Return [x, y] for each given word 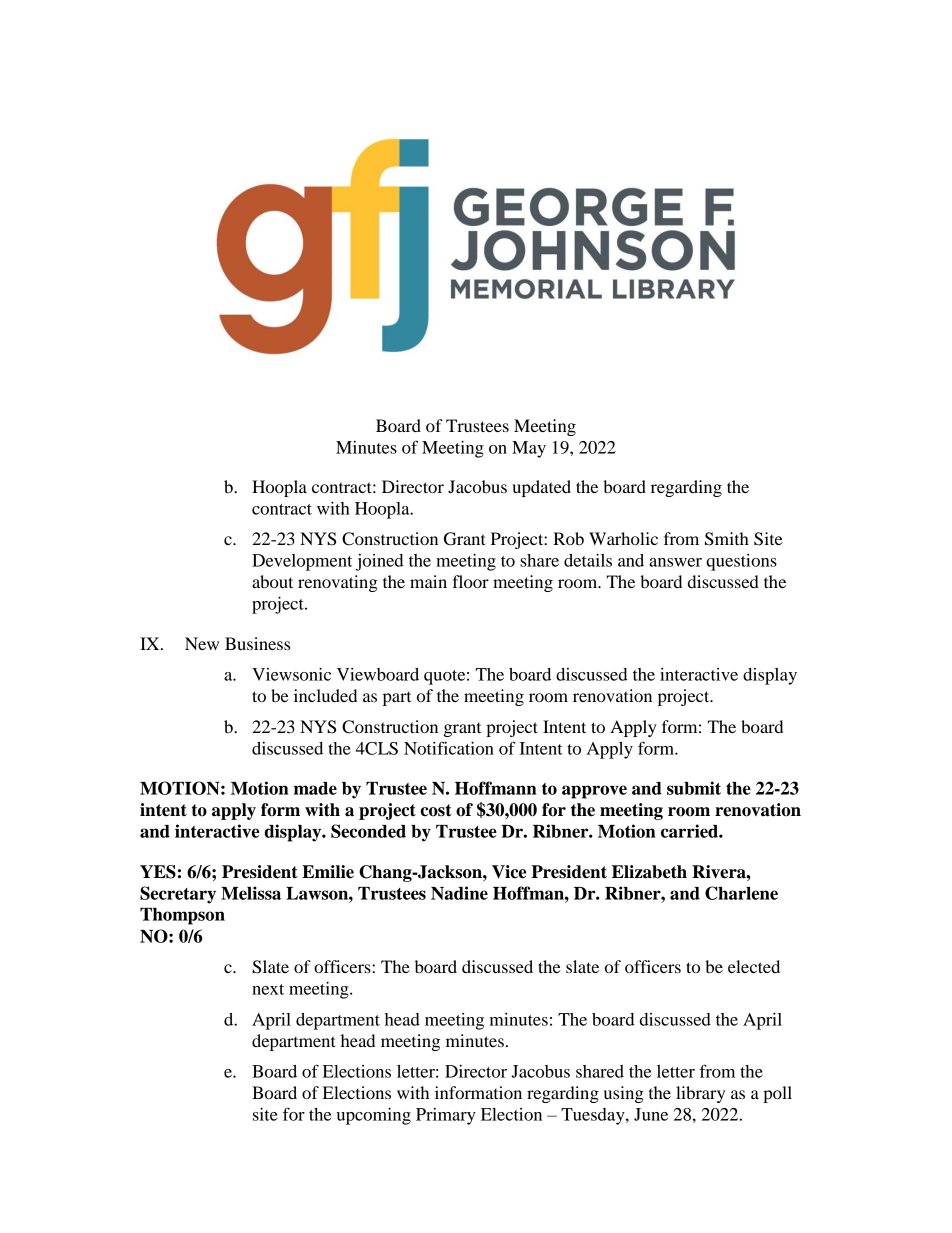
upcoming [374, 1116]
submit [694, 788]
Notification [449, 748]
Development [302, 562]
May [529, 449]
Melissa [251, 893]
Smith [727, 539]
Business [257, 643]
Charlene [741, 893]
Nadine [459, 893]
